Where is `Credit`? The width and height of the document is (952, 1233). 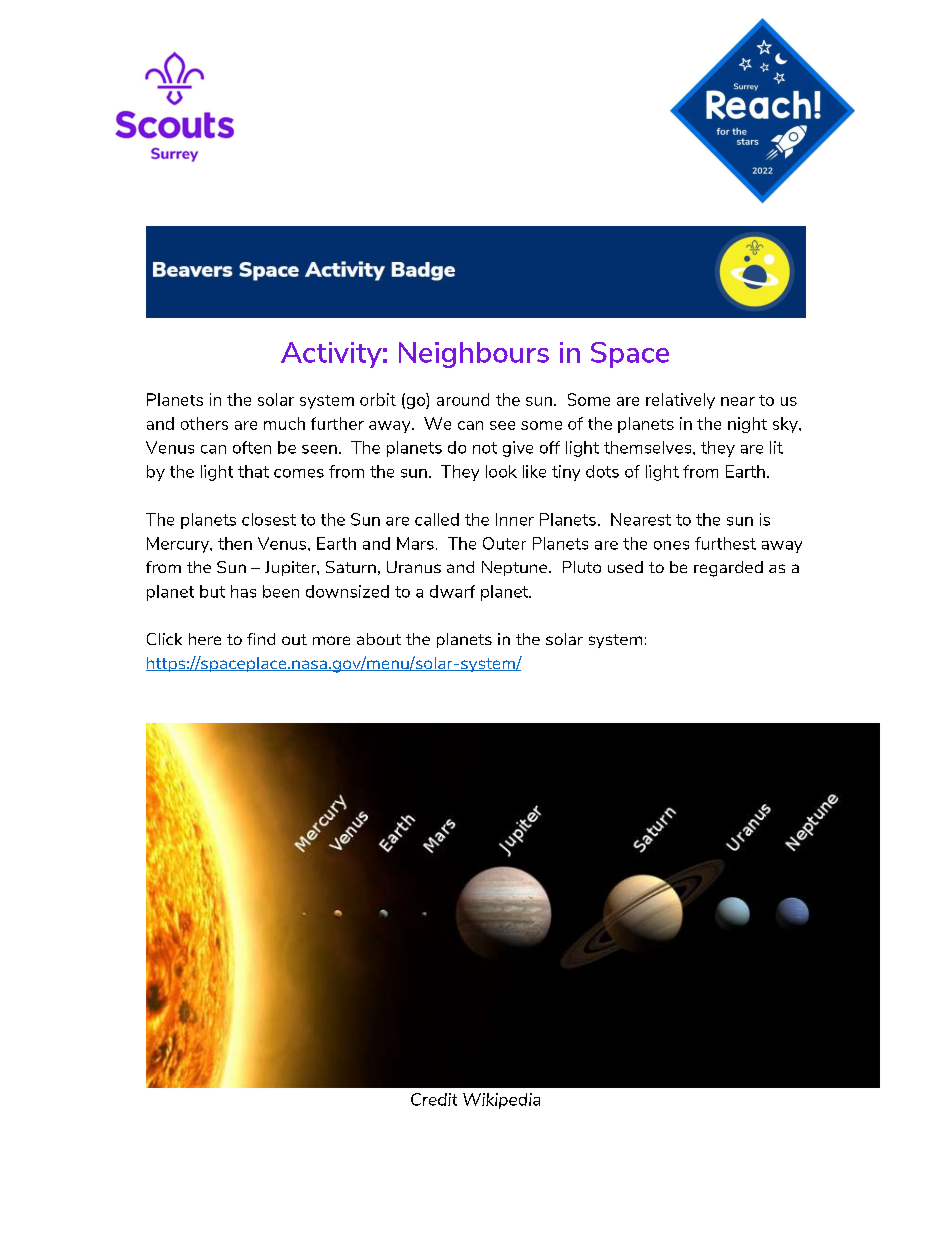 Credit is located at coordinates (434, 1099).
